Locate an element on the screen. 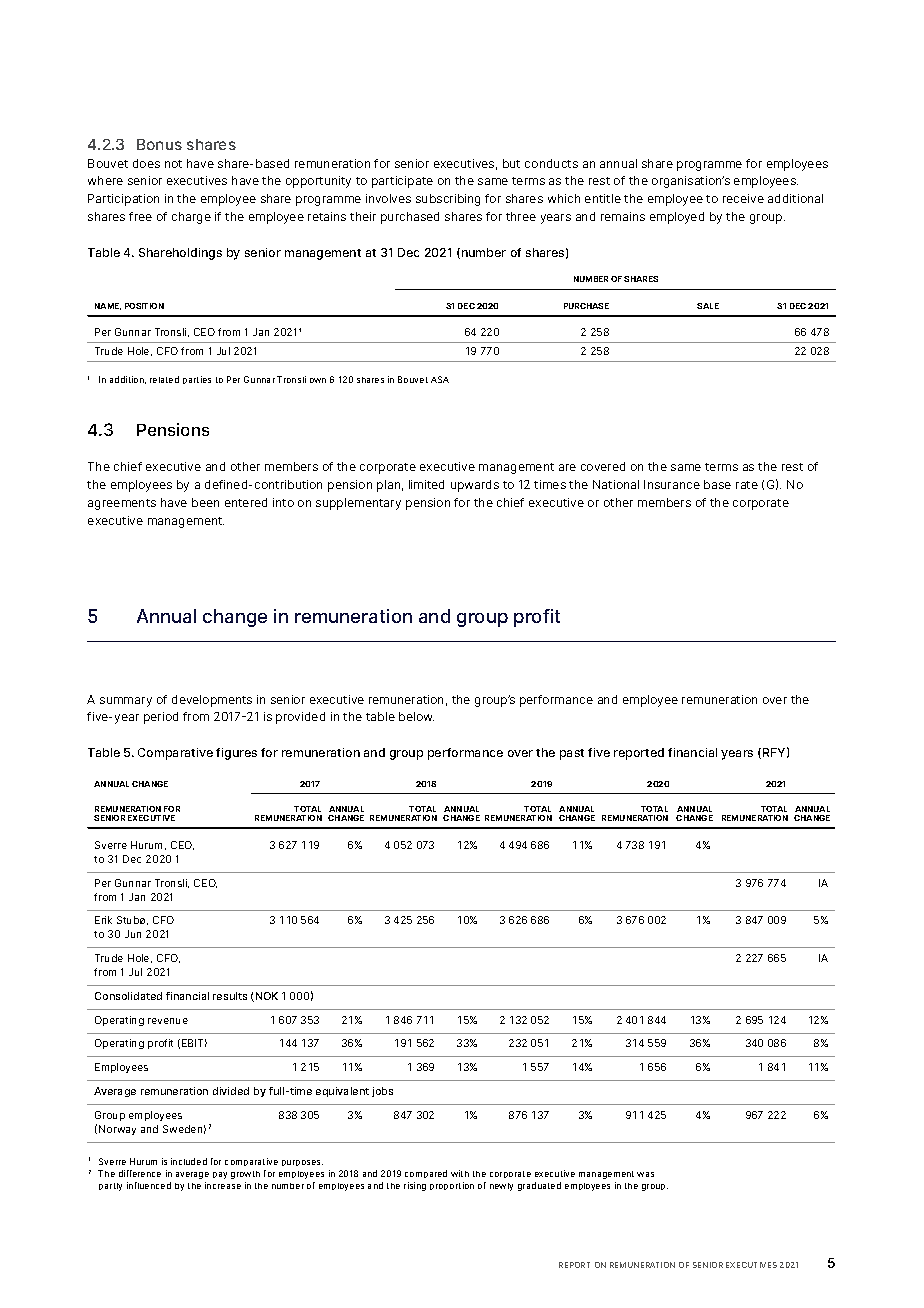 The height and width of the screenshot is (1308, 924). not is located at coordinates (173, 164).
